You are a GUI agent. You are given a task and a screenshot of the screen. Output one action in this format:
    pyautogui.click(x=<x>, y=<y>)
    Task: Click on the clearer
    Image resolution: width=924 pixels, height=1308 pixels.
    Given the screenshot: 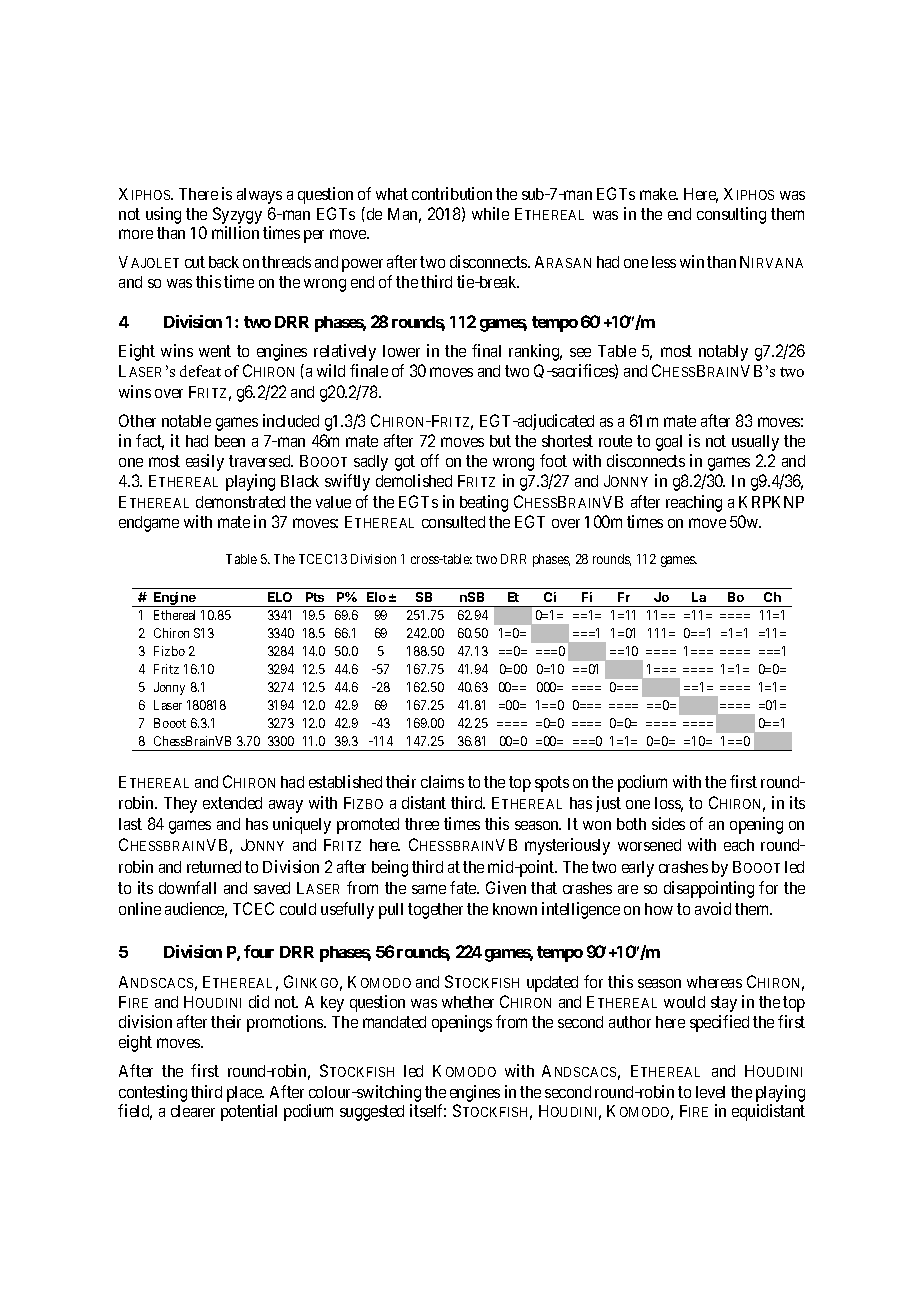 What is the action you would take?
    pyautogui.click(x=193, y=1111)
